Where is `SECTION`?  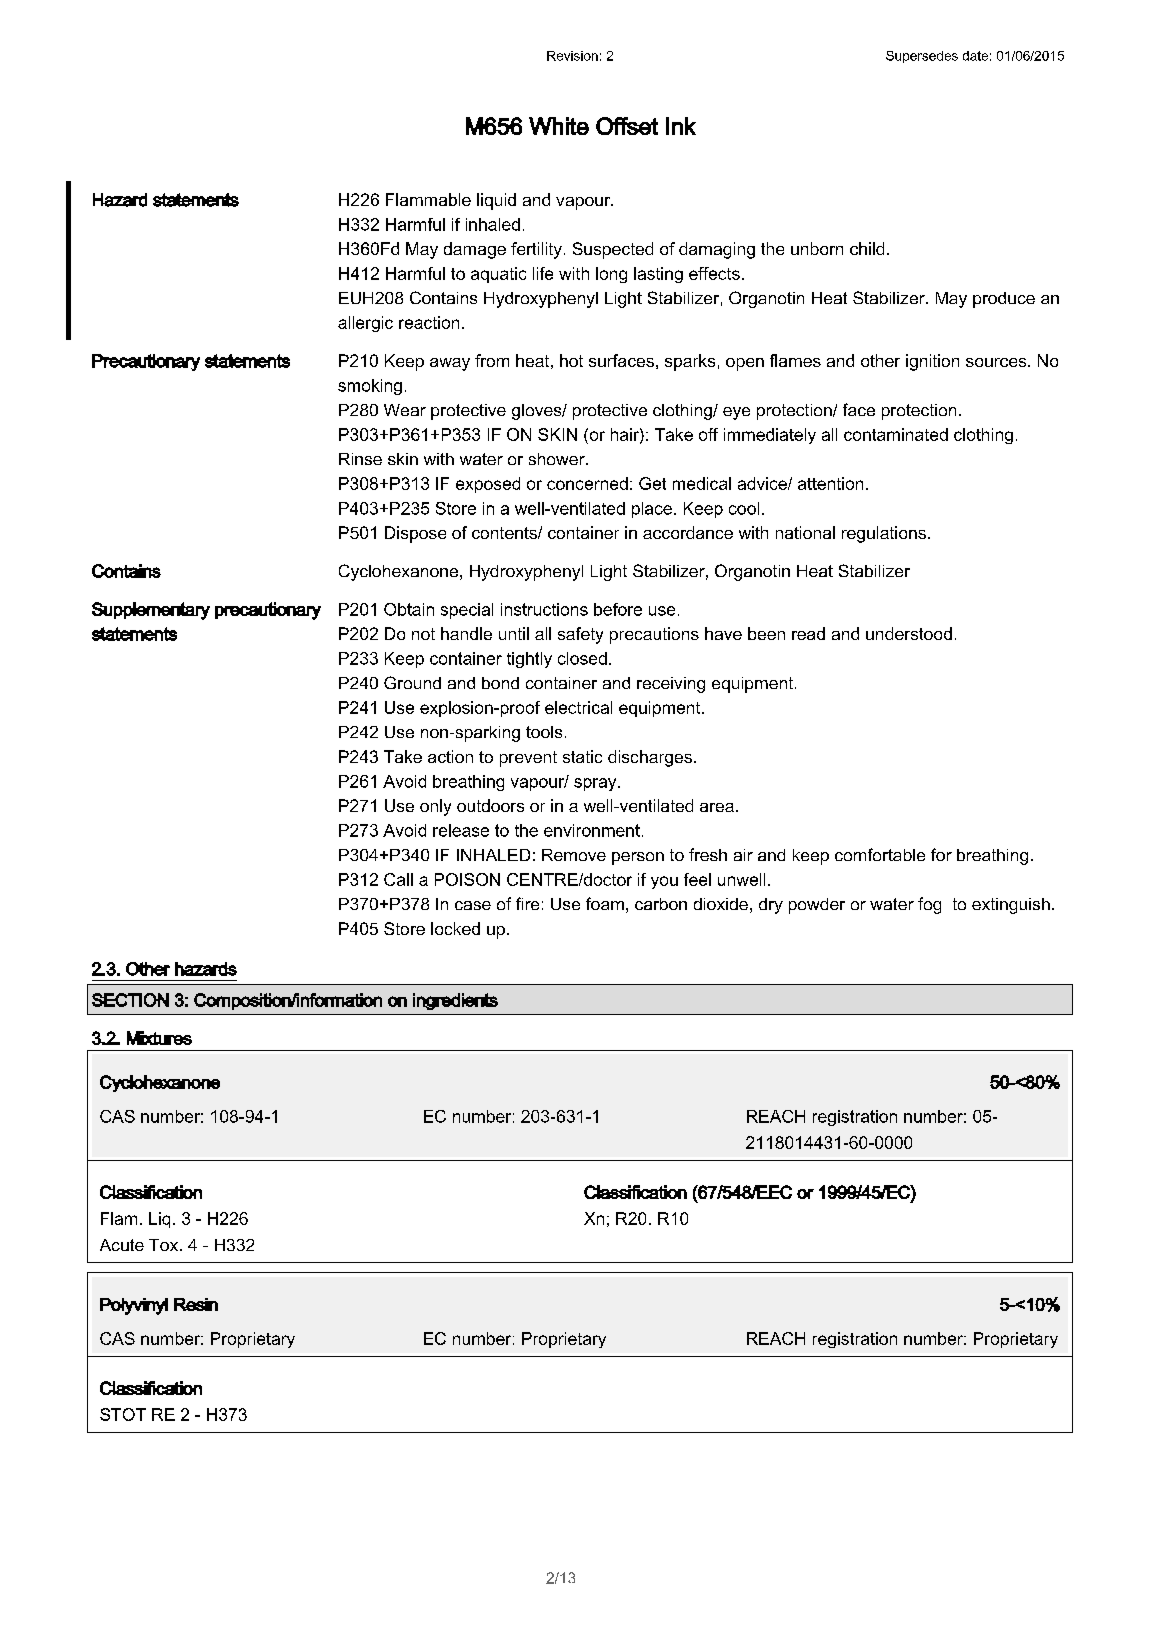 SECTION is located at coordinates (130, 1000).
